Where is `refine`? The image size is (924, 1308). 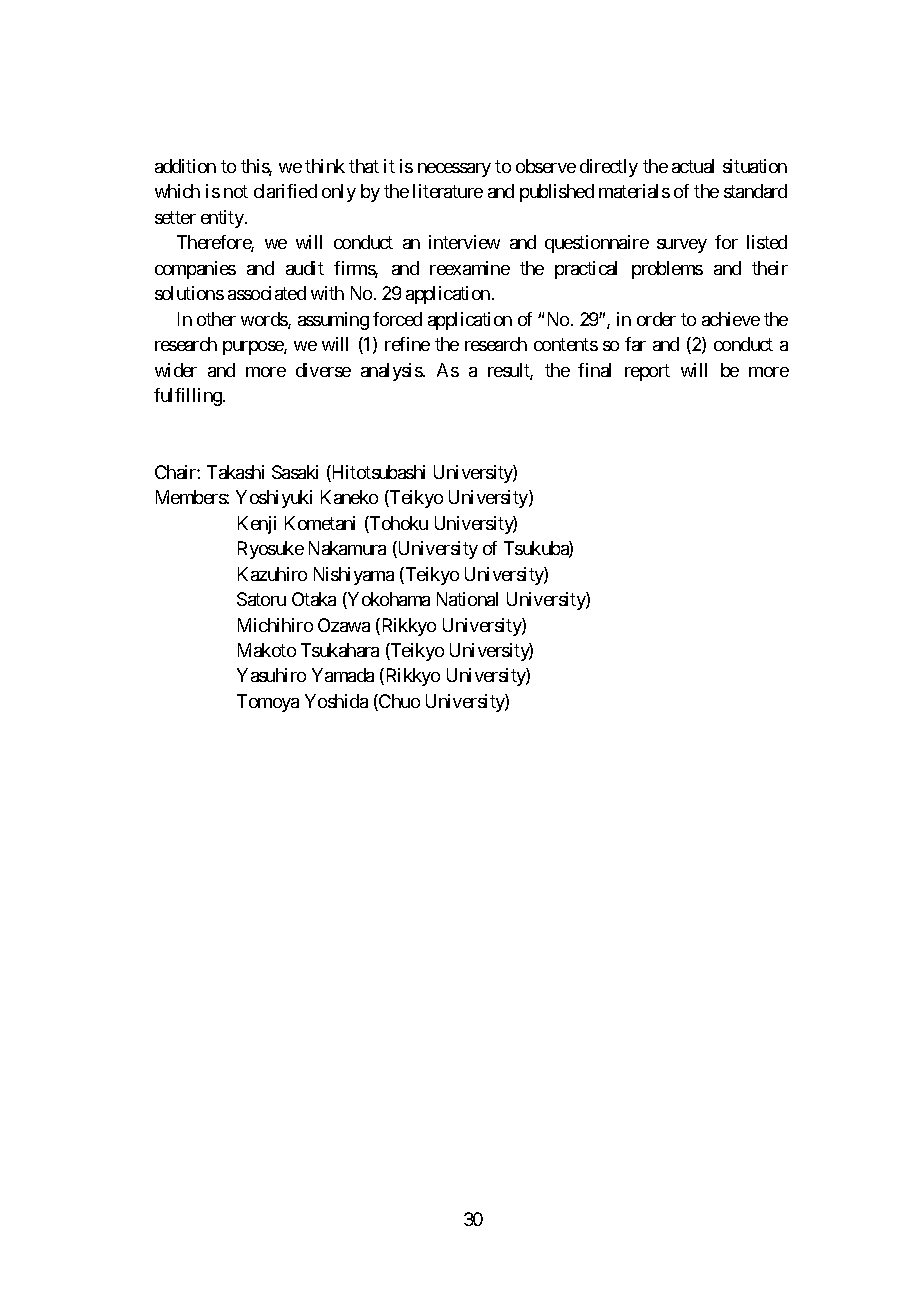 refine is located at coordinates (407, 344).
